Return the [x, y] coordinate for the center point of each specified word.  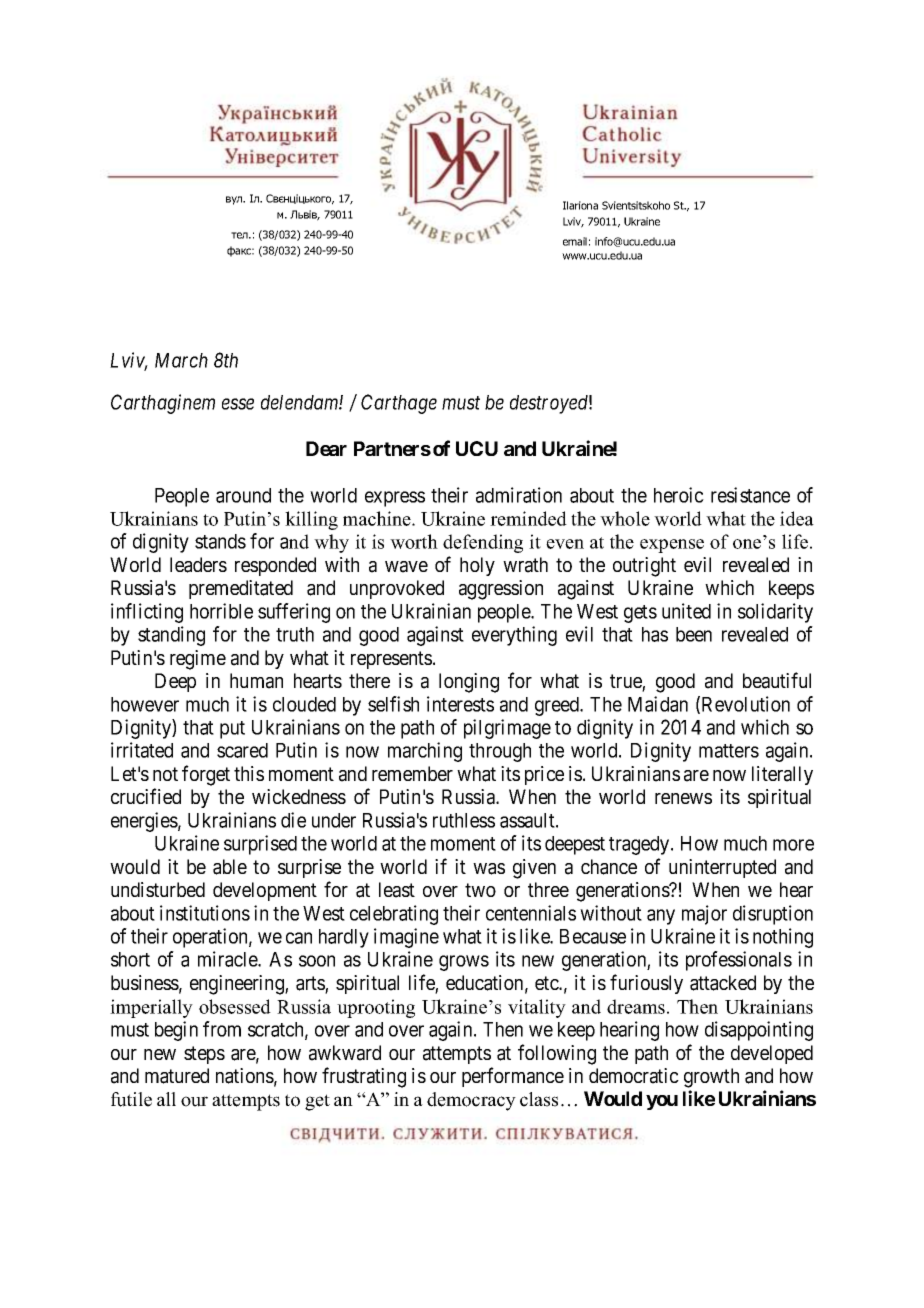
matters [729, 751]
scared [242, 750]
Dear [326, 448]
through [500, 752]
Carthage [399, 404]
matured [177, 1076]
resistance [750, 495]
